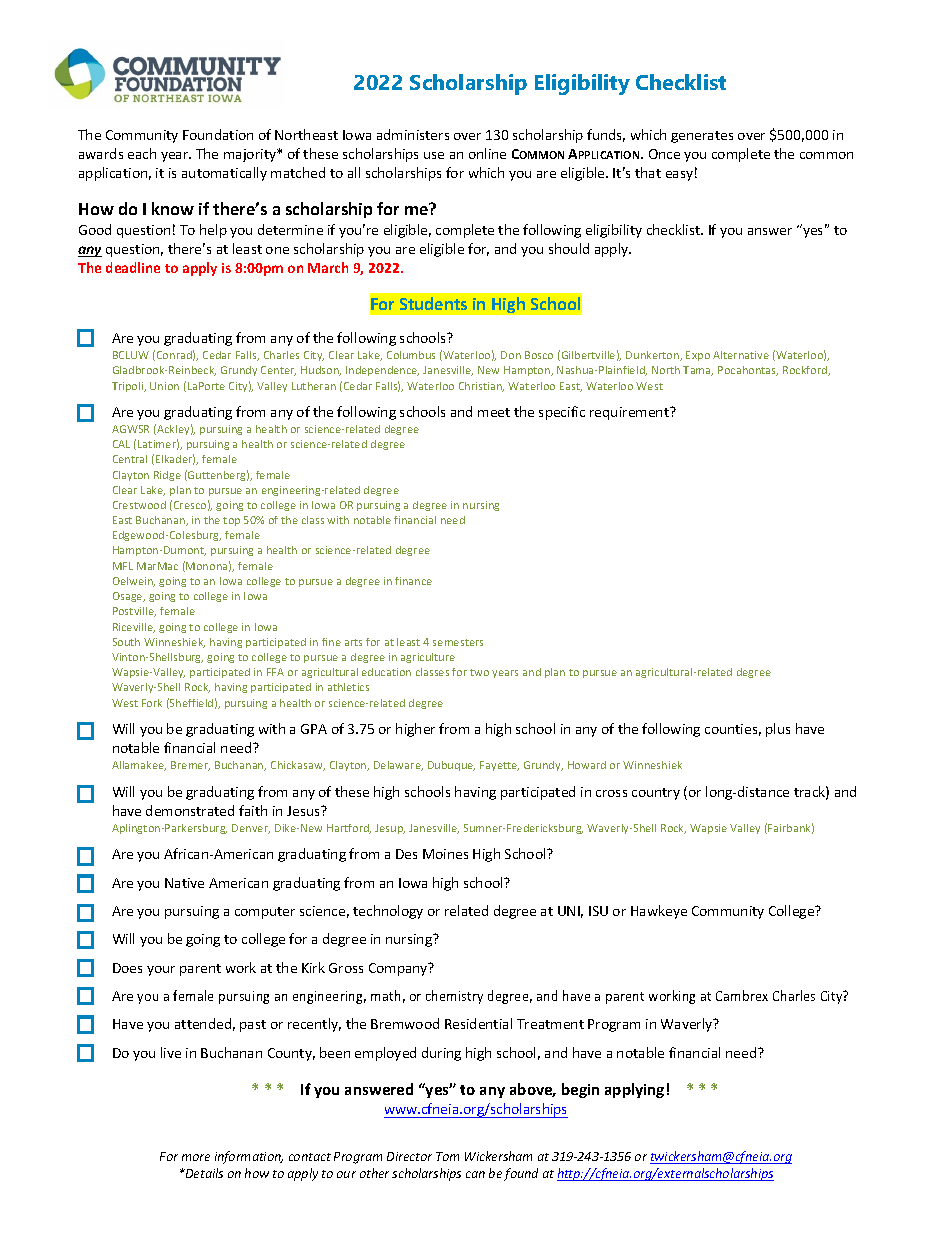 The width and height of the screenshot is (952, 1233). Describe the element at coordinates (434, 155) in the screenshot. I see `use` at that location.
